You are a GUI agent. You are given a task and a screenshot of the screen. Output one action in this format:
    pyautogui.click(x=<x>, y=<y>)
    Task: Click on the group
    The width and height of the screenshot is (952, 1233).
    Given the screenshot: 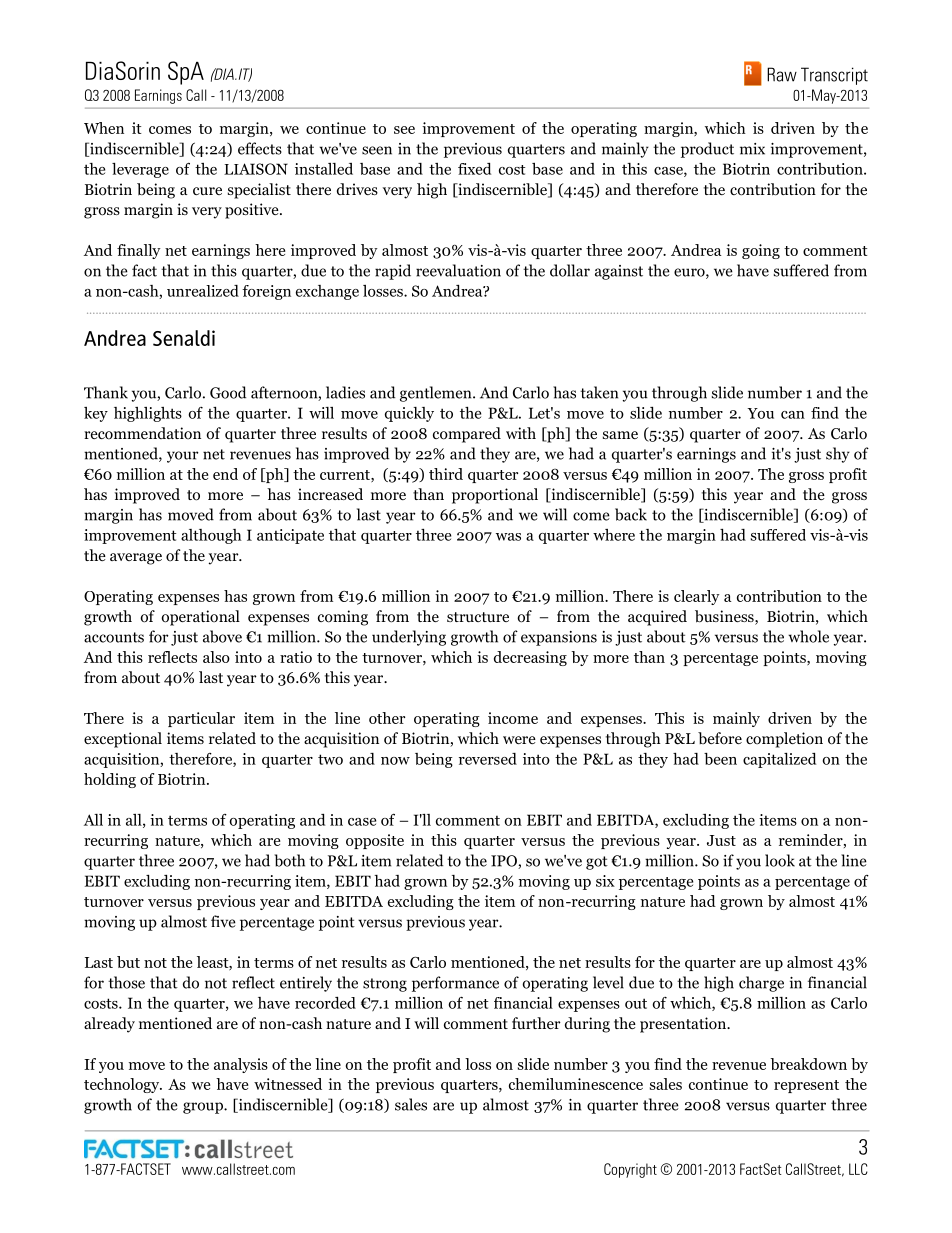 What is the action you would take?
    pyautogui.click(x=204, y=1108)
